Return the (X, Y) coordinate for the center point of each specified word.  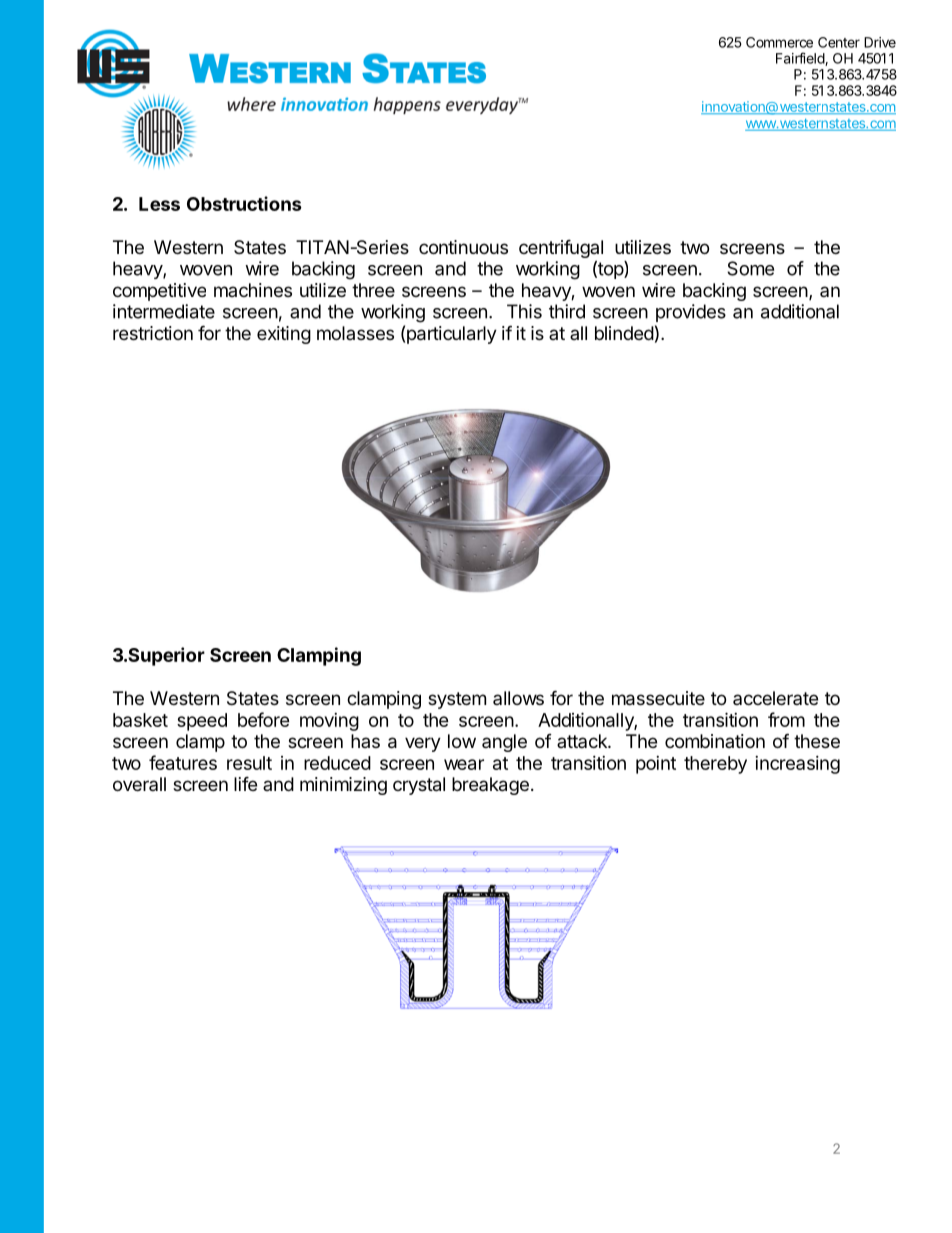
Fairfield (801, 59)
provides (691, 313)
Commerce (779, 42)
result (249, 763)
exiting (284, 335)
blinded (624, 333)
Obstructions (244, 203)
